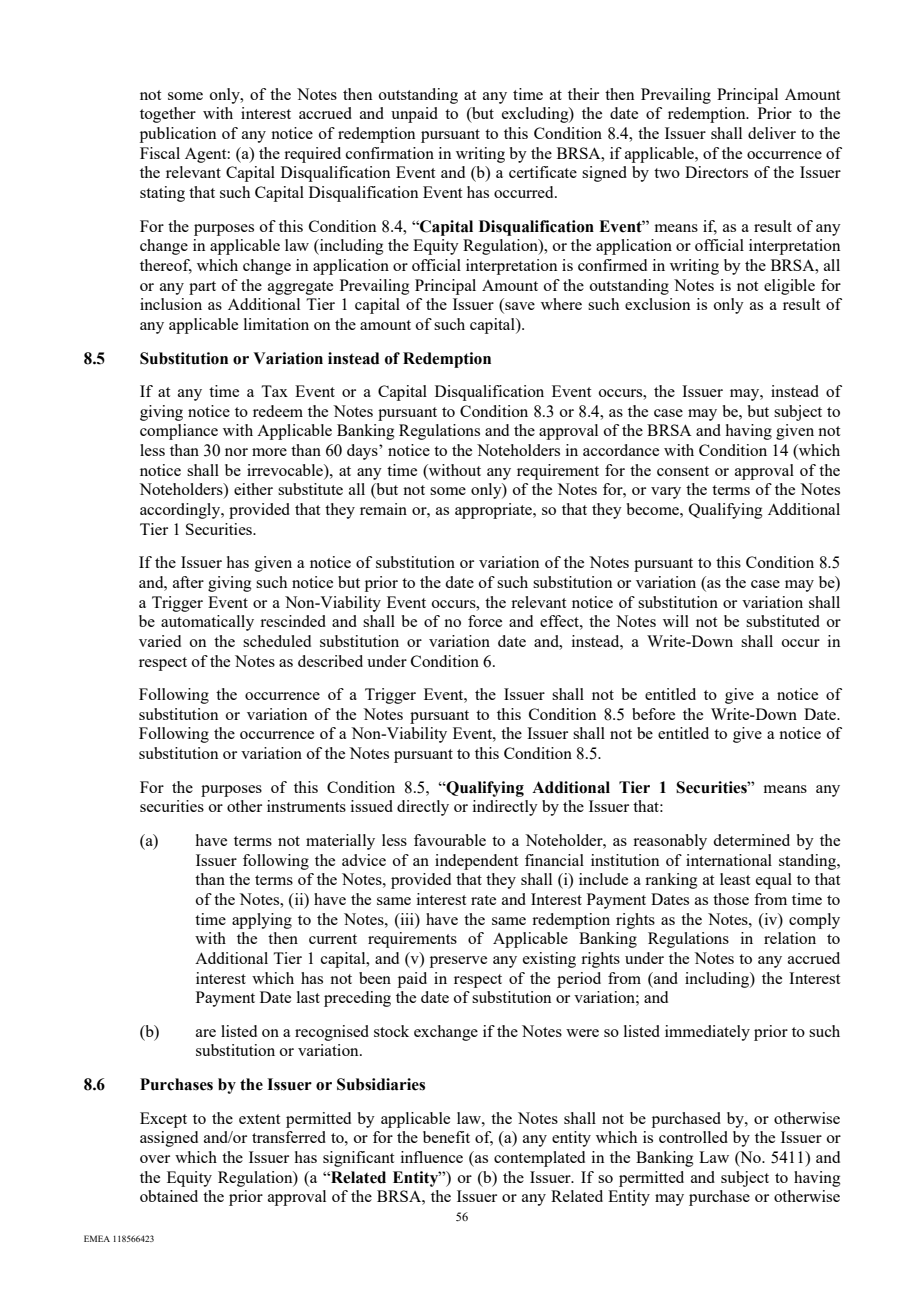  What do you see at coordinates (446, 1137) in the document?
I see `benefit` at bounding box center [446, 1137].
